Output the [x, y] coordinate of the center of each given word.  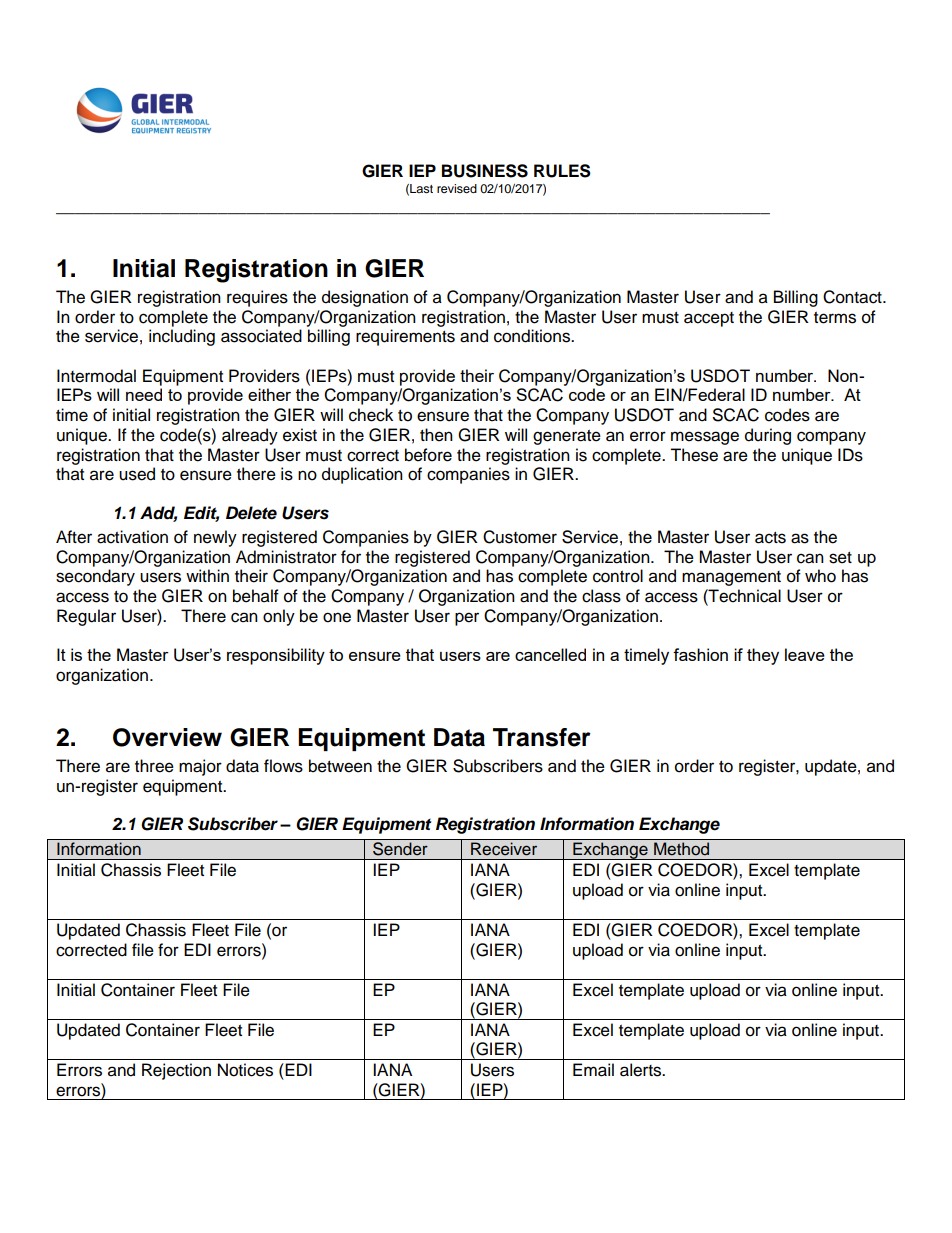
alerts [642, 1070]
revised [457, 188]
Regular [86, 617]
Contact [853, 297]
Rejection [176, 1071]
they [763, 656]
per [467, 619]
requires [257, 298]
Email [593, 1070]
